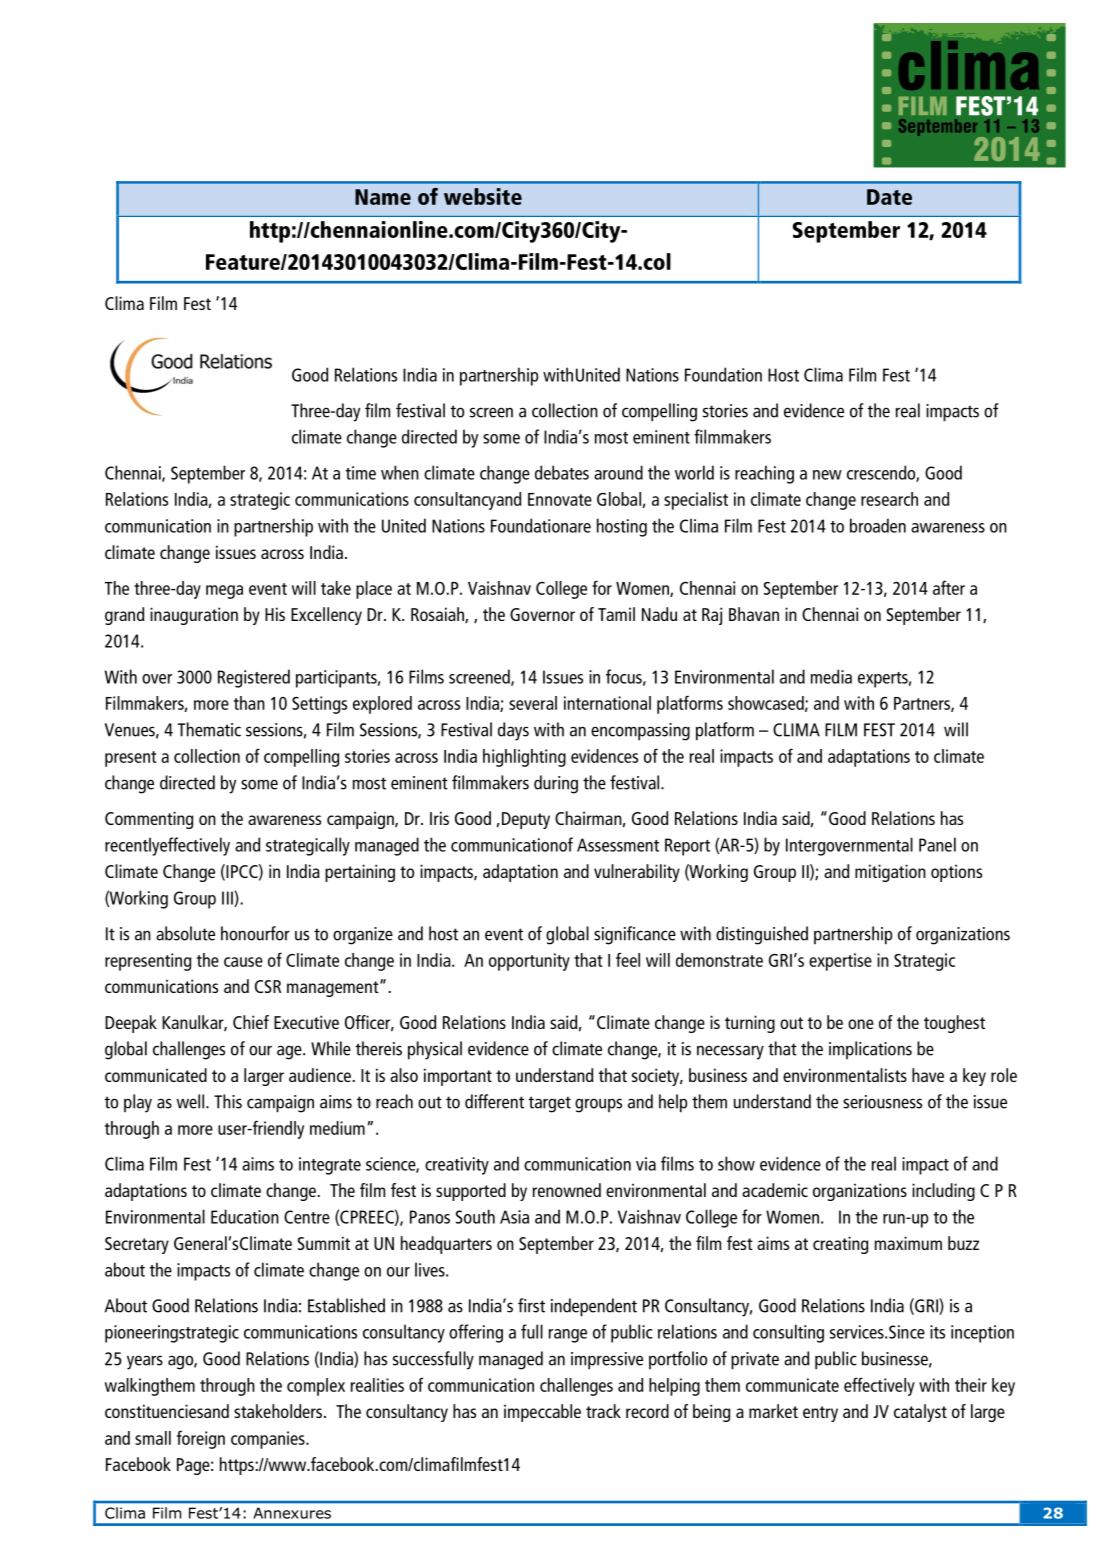 The image size is (1098, 1554). Describe the element at coordinates (483, 196) in the page. I see `website` at that location.
